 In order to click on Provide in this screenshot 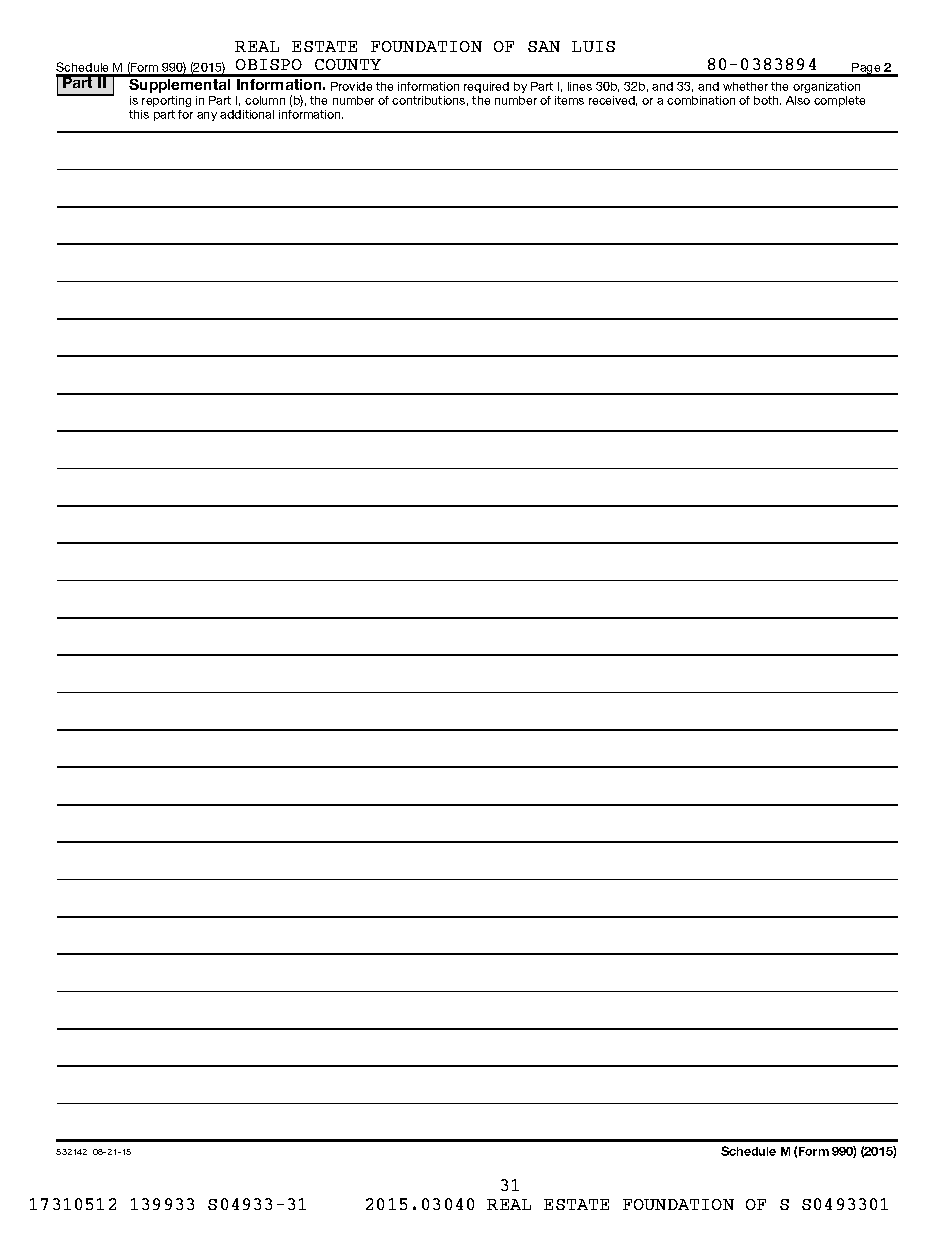, I will do `click(351, 86)`.
